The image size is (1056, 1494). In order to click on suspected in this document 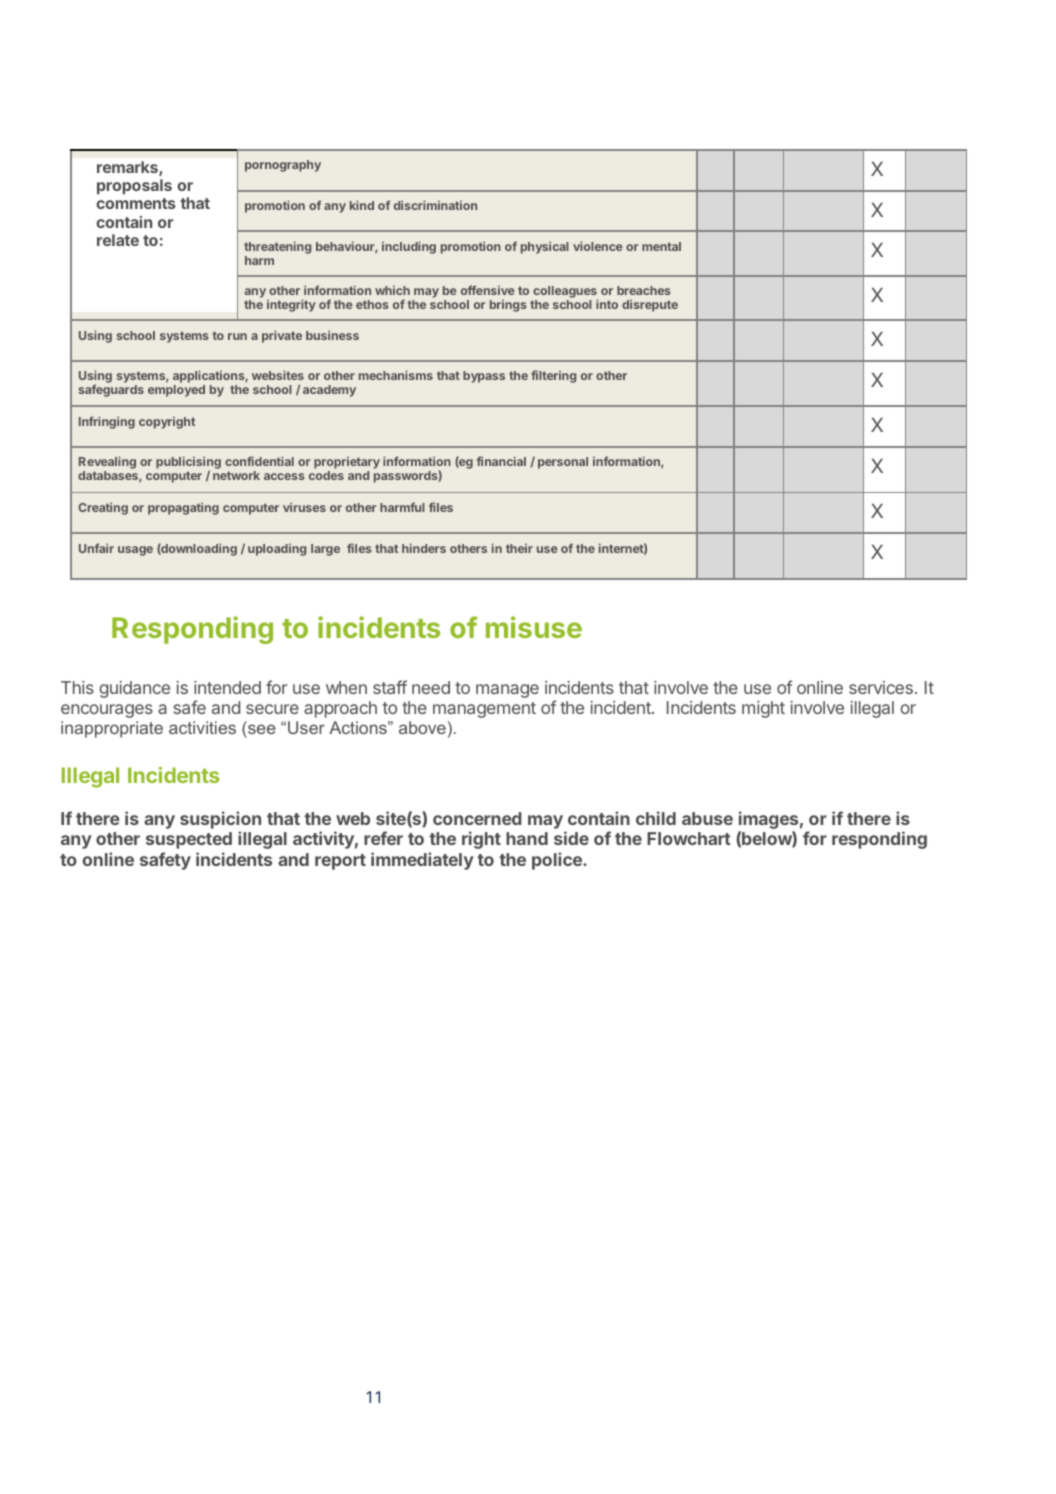, I will do `click(189, 840)`.
